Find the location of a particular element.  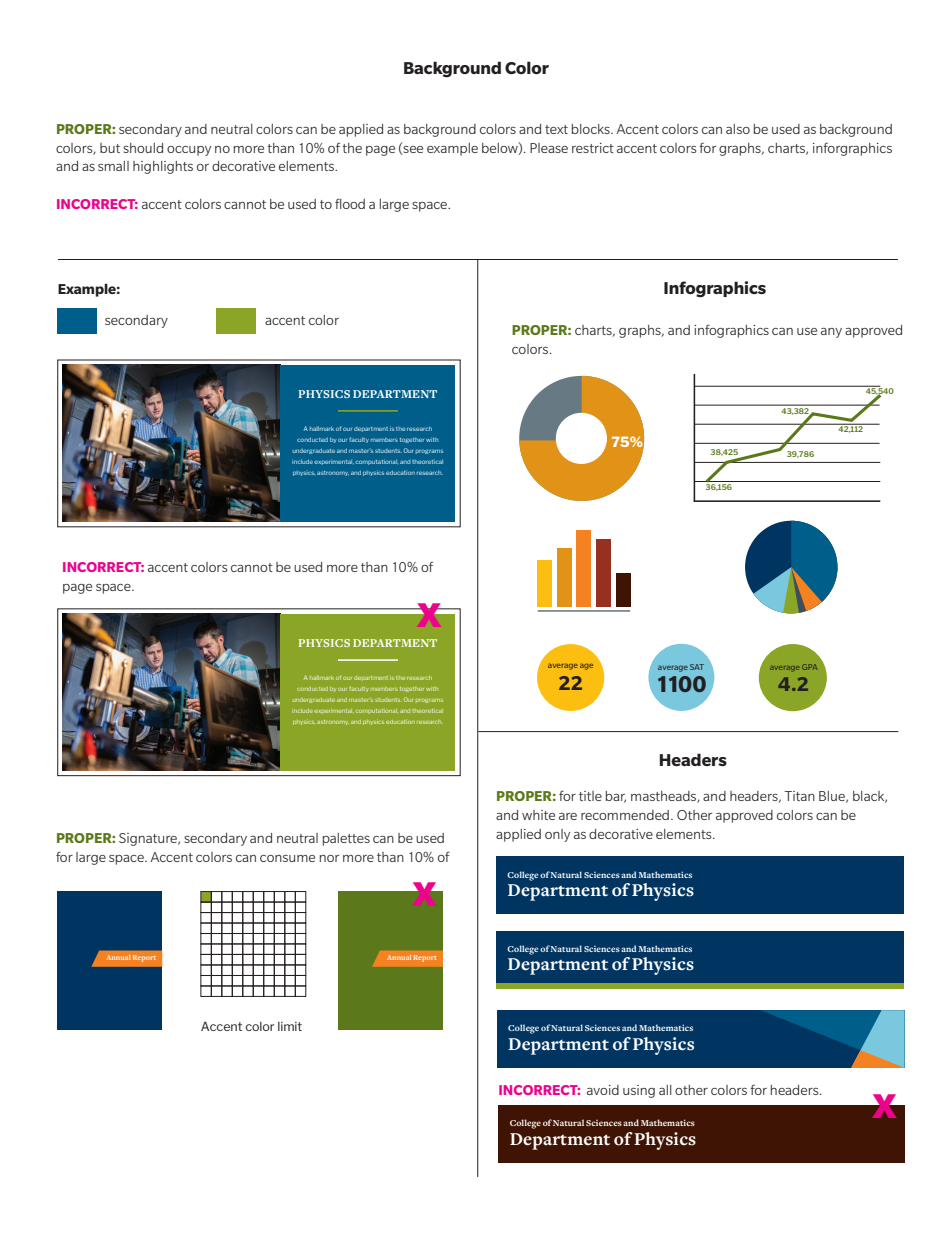

occupy is located at coordinates (189, 151).
